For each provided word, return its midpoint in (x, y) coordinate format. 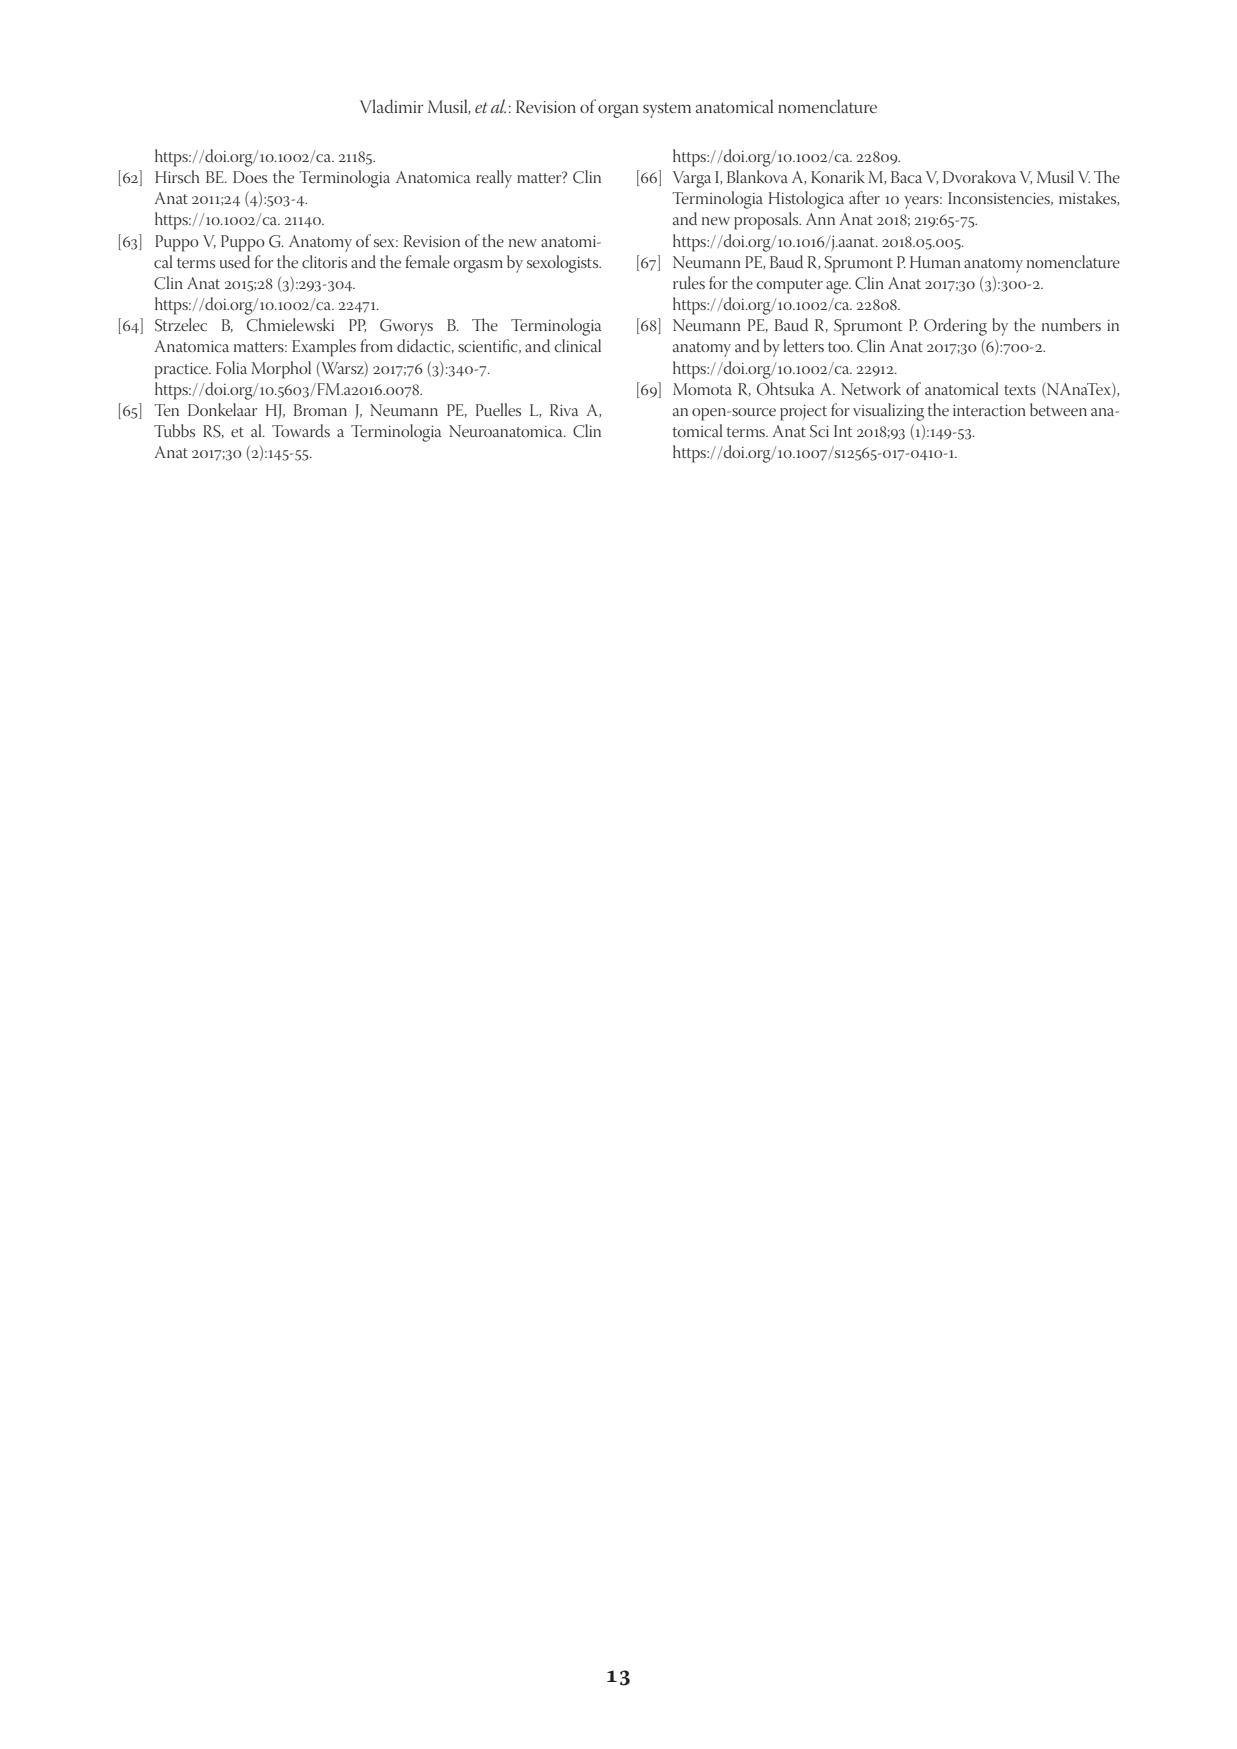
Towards (301, 430)
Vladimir (391, 106)
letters (803, 345)
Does (250, 177)
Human (935, 262)
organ (618, 111)
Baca (906, 177)
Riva (564, 410)
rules (689, 282)
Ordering (955, 327)
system (667, 110)
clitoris (324, 262)
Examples (324, 348)
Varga (692, 179)
